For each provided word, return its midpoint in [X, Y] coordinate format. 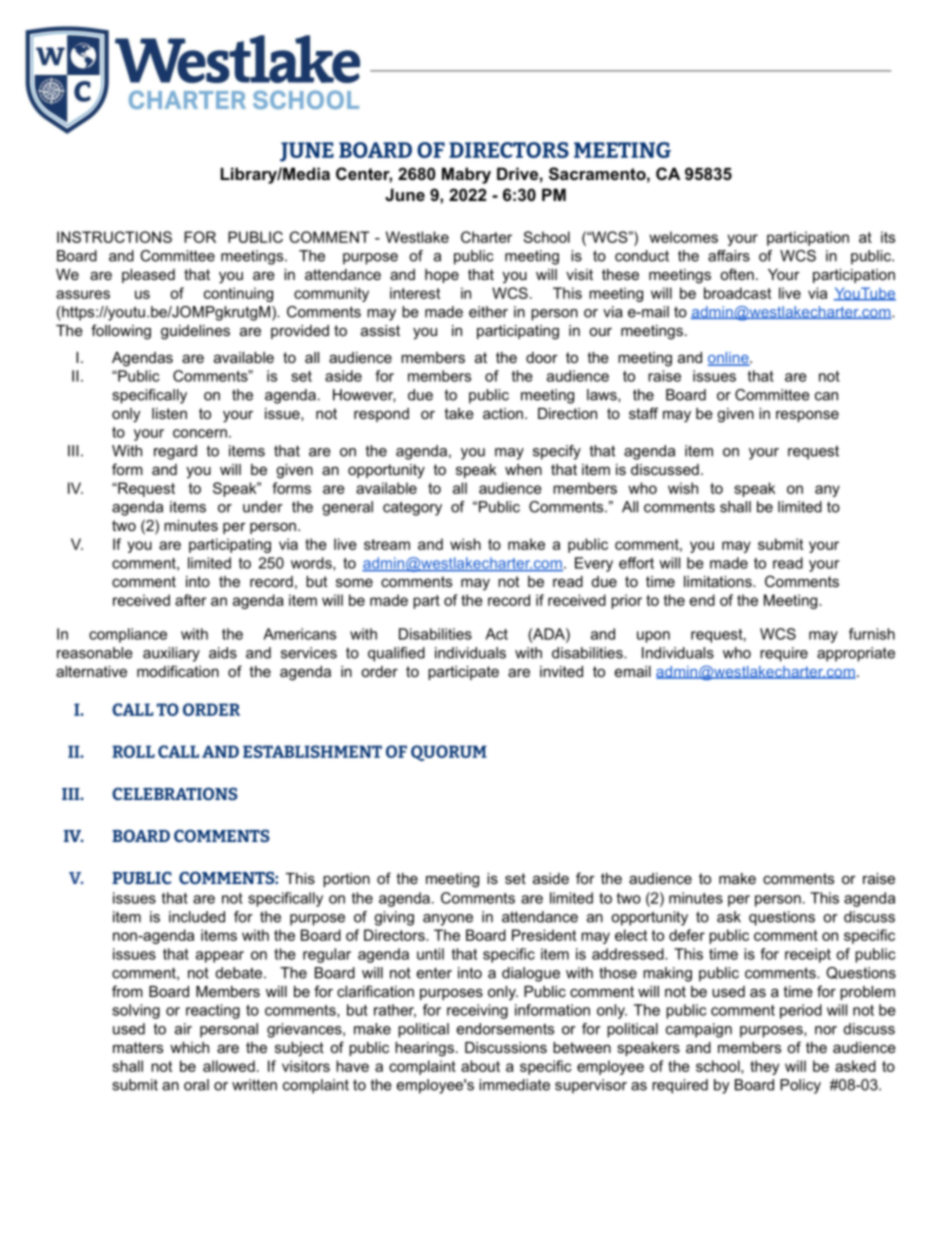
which [189, 1047]
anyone [448, 920]
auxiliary [171, 654]
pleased [148, 276]
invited [561, 671]
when [523, 469]
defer [687, 935]
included [197, 917]
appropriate [856, 654]
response [807, 416]
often [737, 274]
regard [175, 452]
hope [442, 276]
